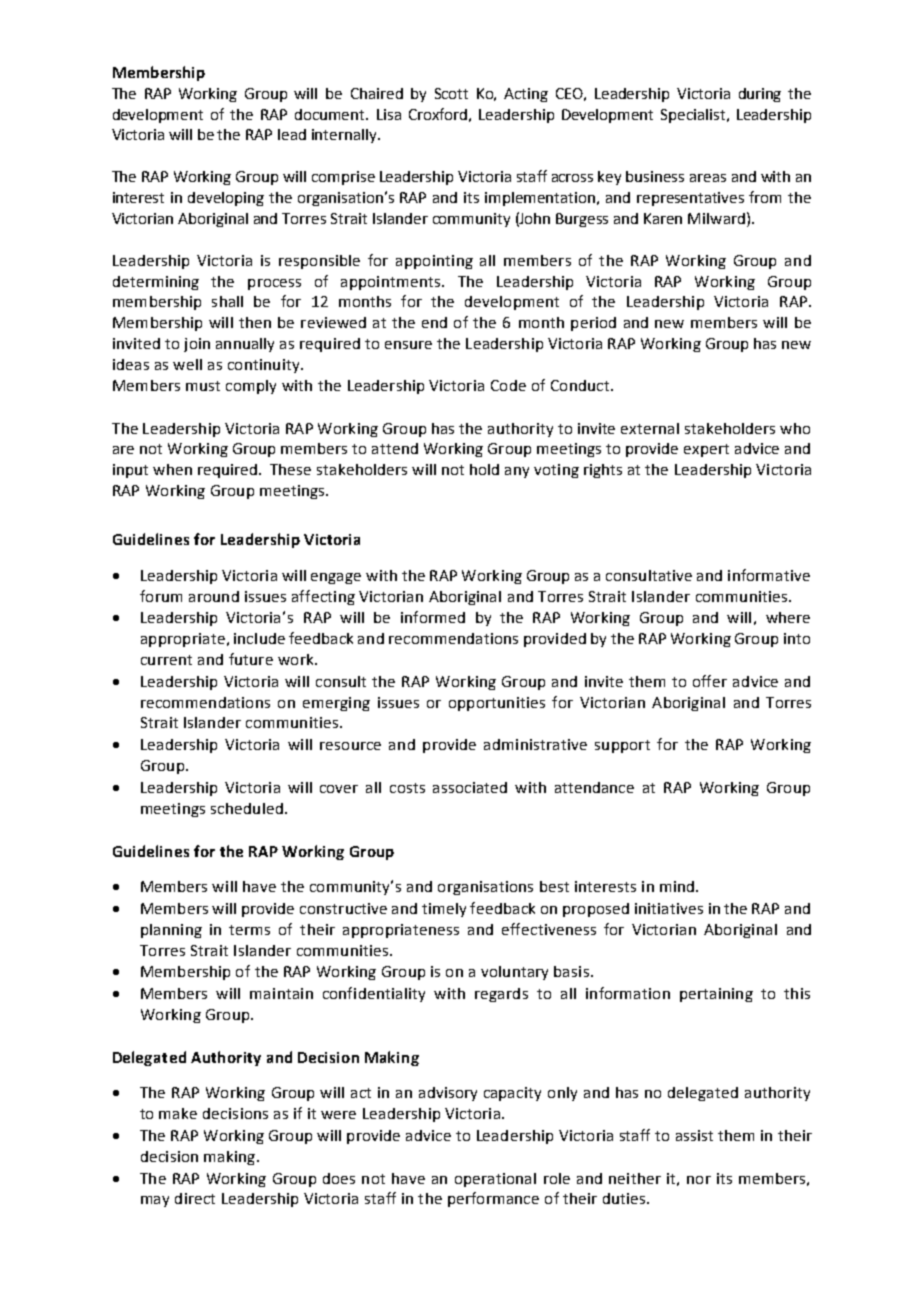  I want to click on Scott, so click(451, 93).
